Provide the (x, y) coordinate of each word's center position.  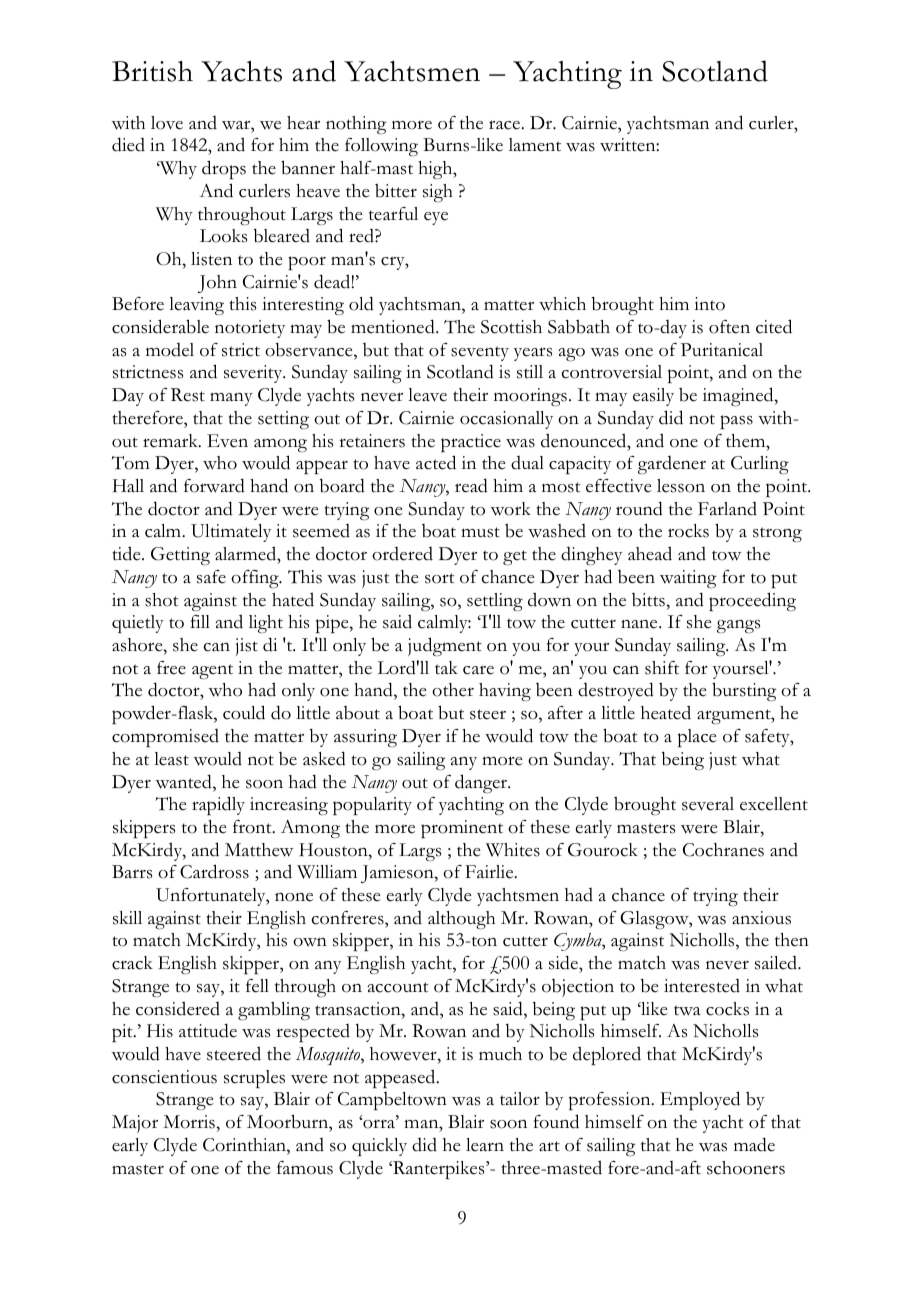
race (505, 125)
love (167, 123)
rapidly (218, 805)
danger (482, 783)
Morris (190, 1122)
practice (471, 443)
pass (736, 422)
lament (535, 145)
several (708, 804)
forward (214, 485)
